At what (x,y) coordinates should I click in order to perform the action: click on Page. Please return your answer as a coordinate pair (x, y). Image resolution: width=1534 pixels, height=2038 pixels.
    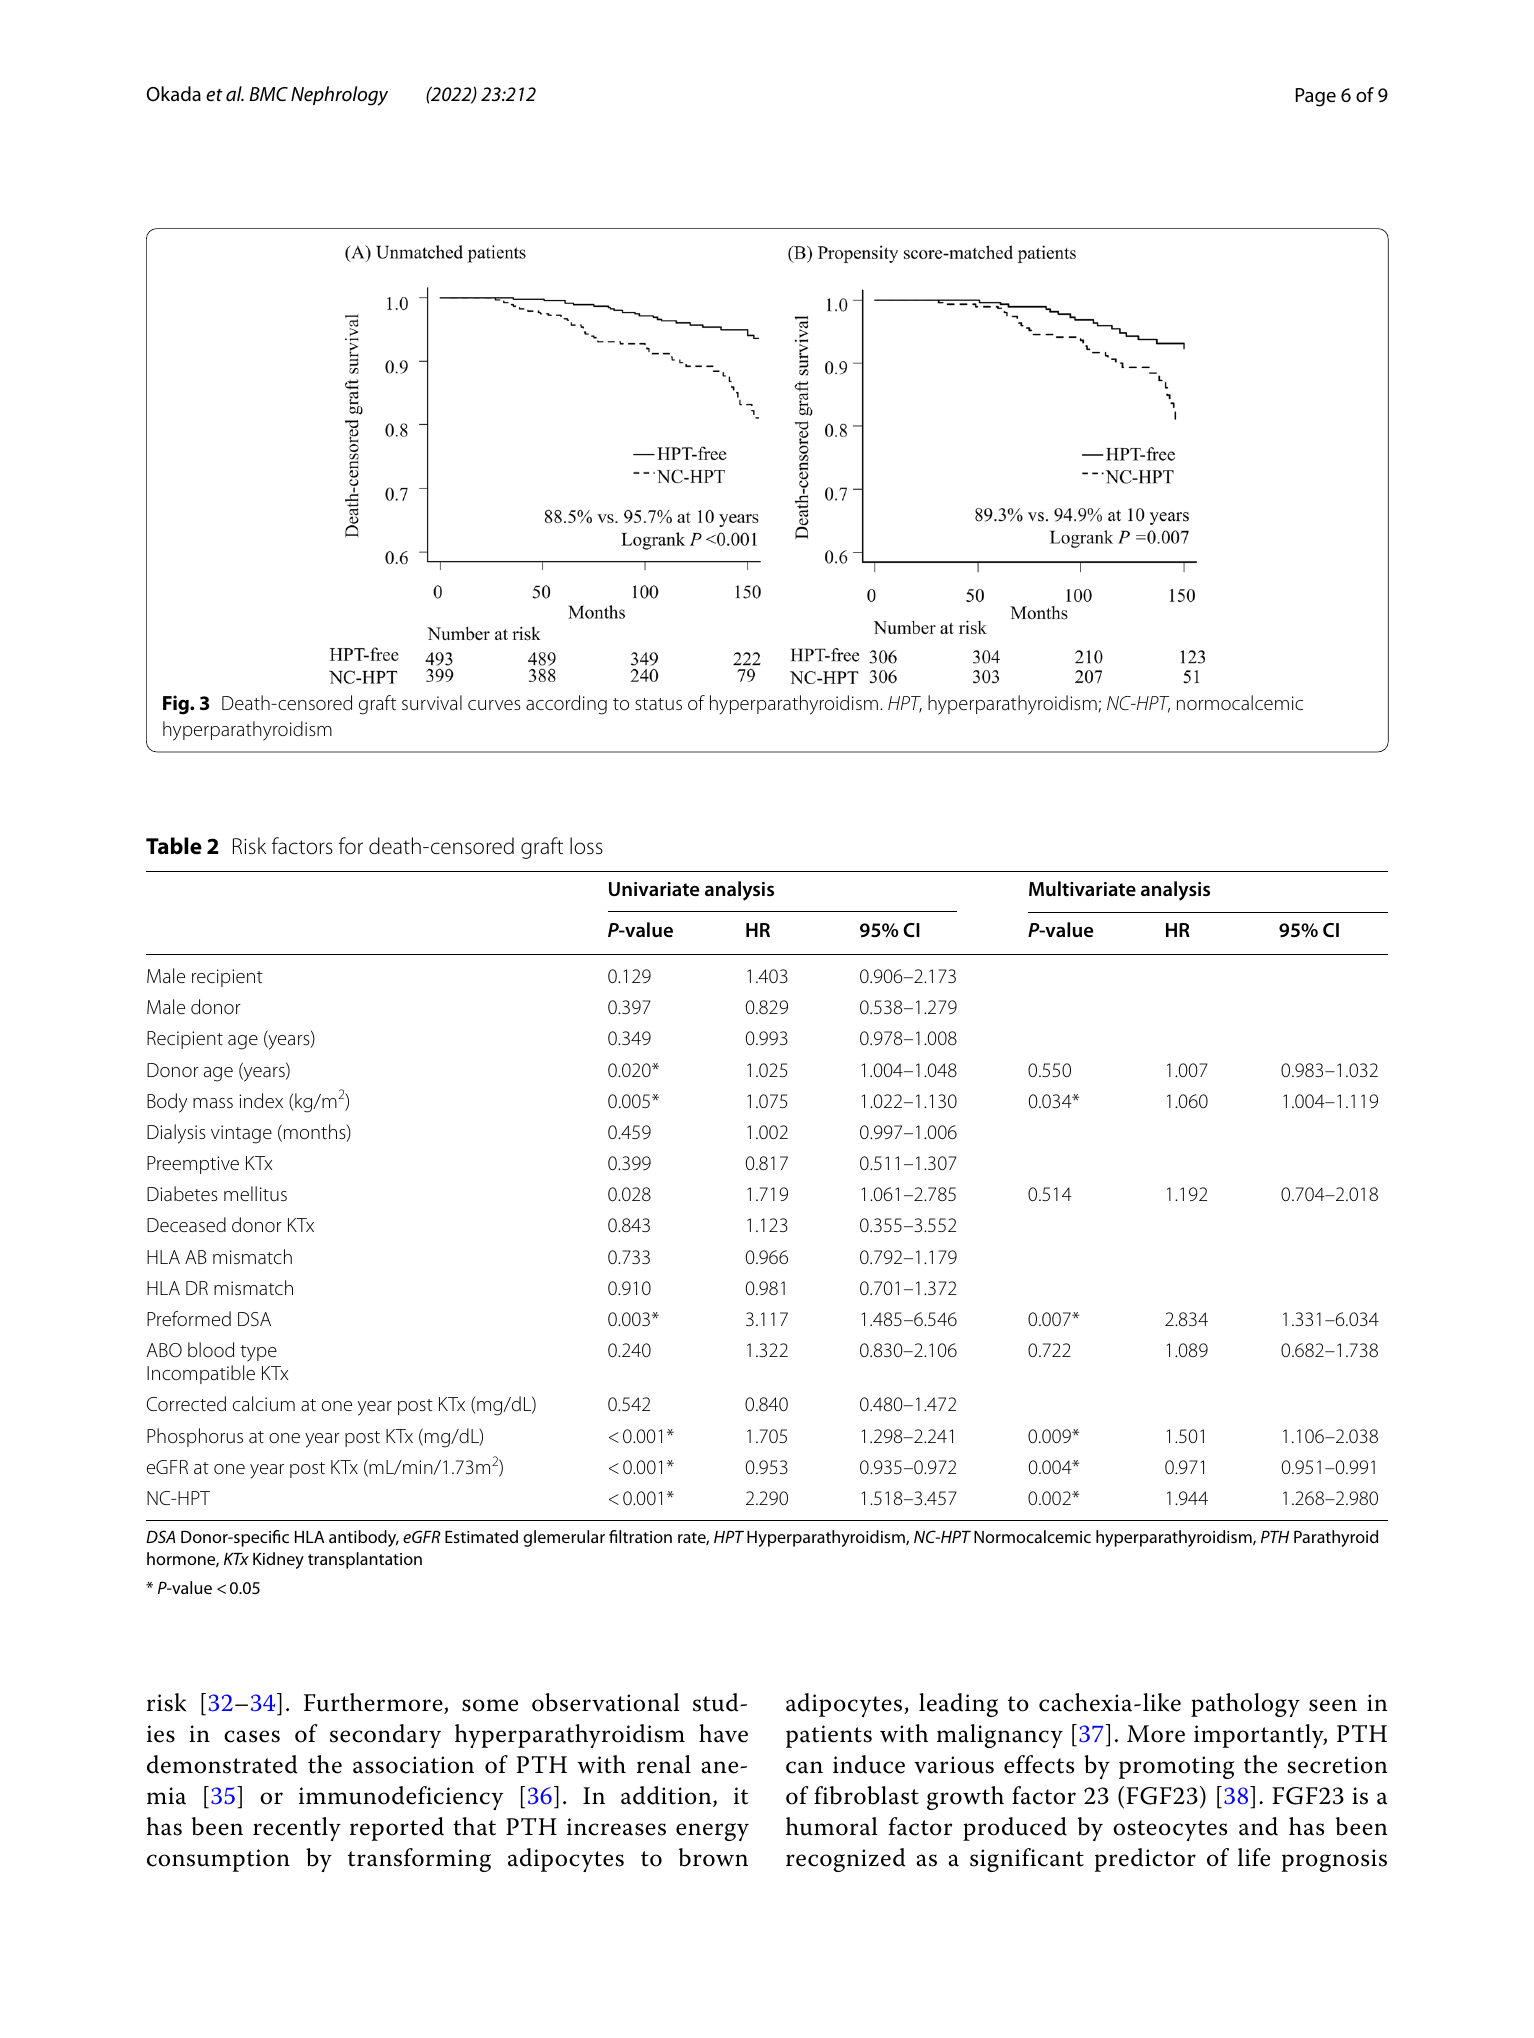
    Looking at the image, I should click on (1316, 97).
